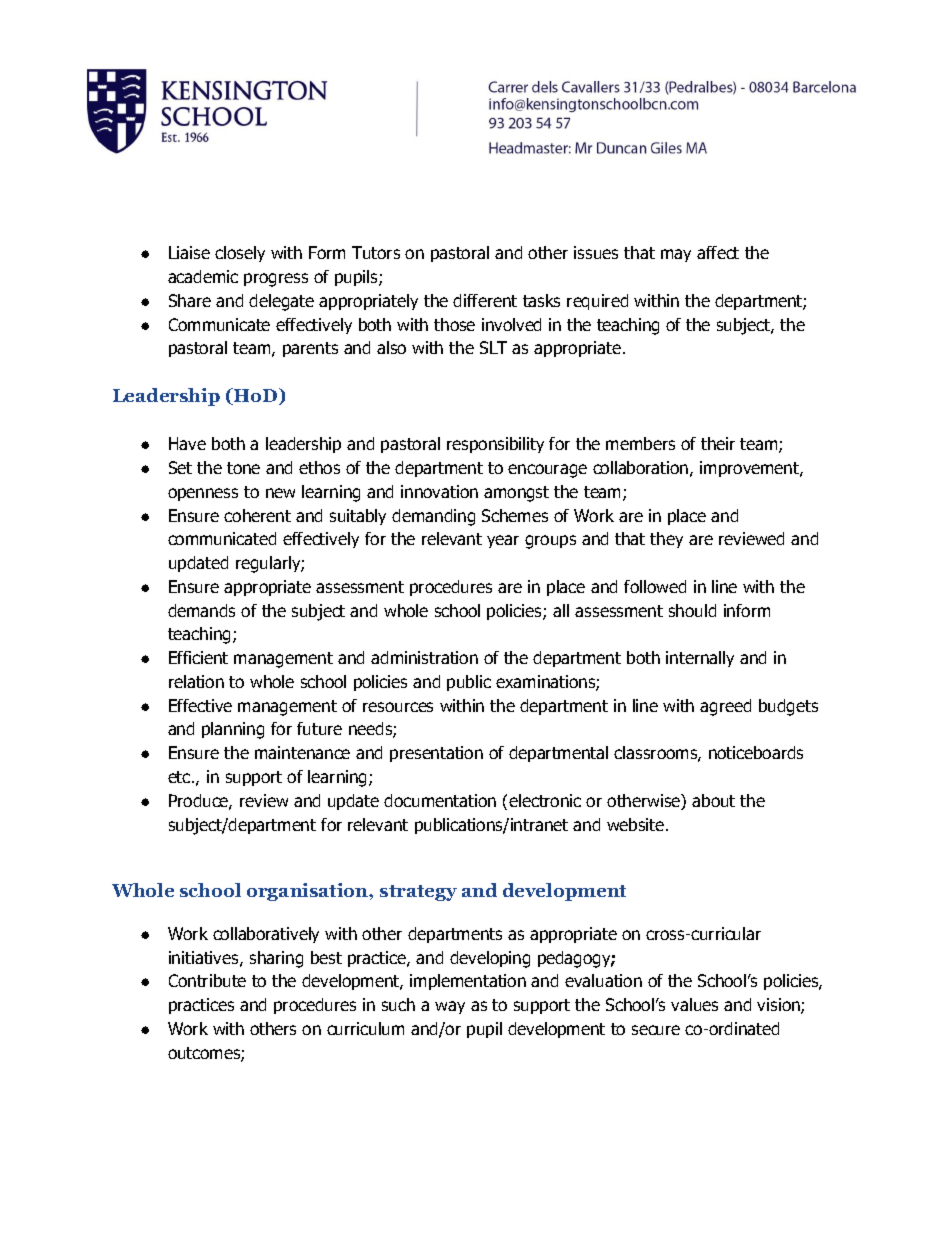 This image has width=952, height=1233. I want to click on way, so click(450, 1007).
